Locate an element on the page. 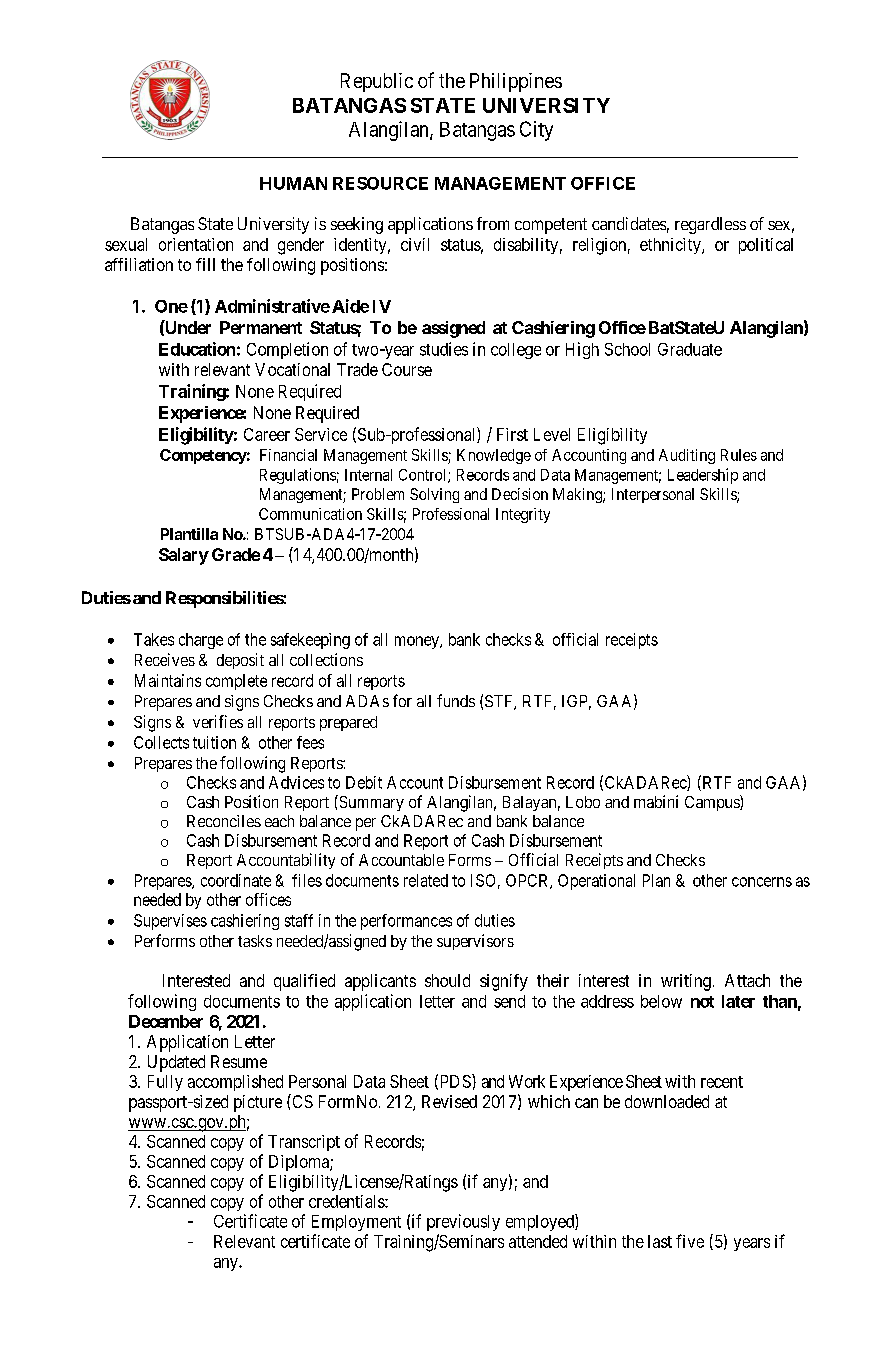 This page has width=896, height=1371. Career is located at coordinates (267, 434).
